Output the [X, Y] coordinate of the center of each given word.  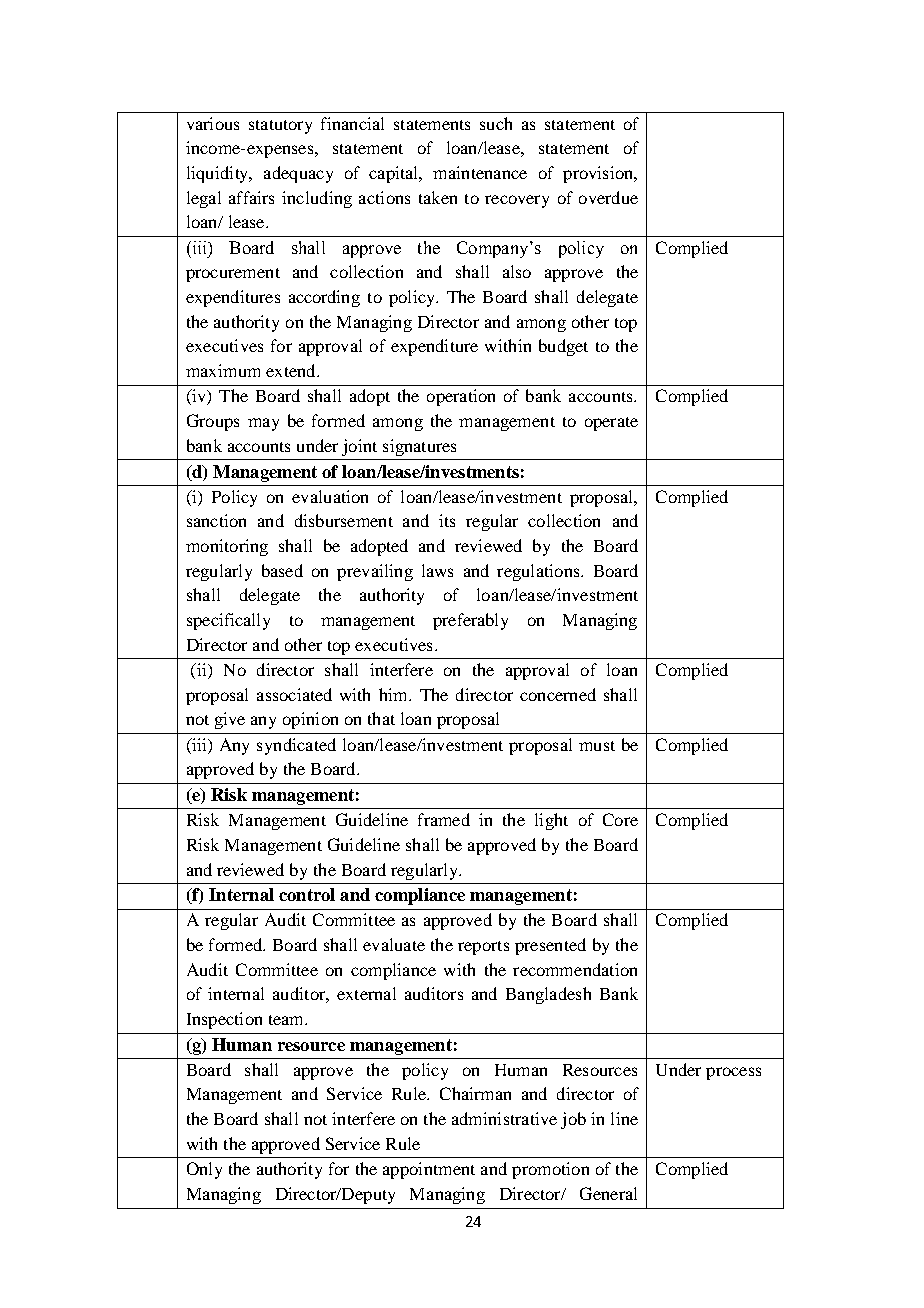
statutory [280, 127]
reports [483, 948]
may [263, 424]
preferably [470, 621]
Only [204, 1170]
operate [611, 424]
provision [599, 174]
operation [461, 397]
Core [620, 819]
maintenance [480, 172]
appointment [429, 1170]
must [597, 746]
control [307, 894]
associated [294, 694]
